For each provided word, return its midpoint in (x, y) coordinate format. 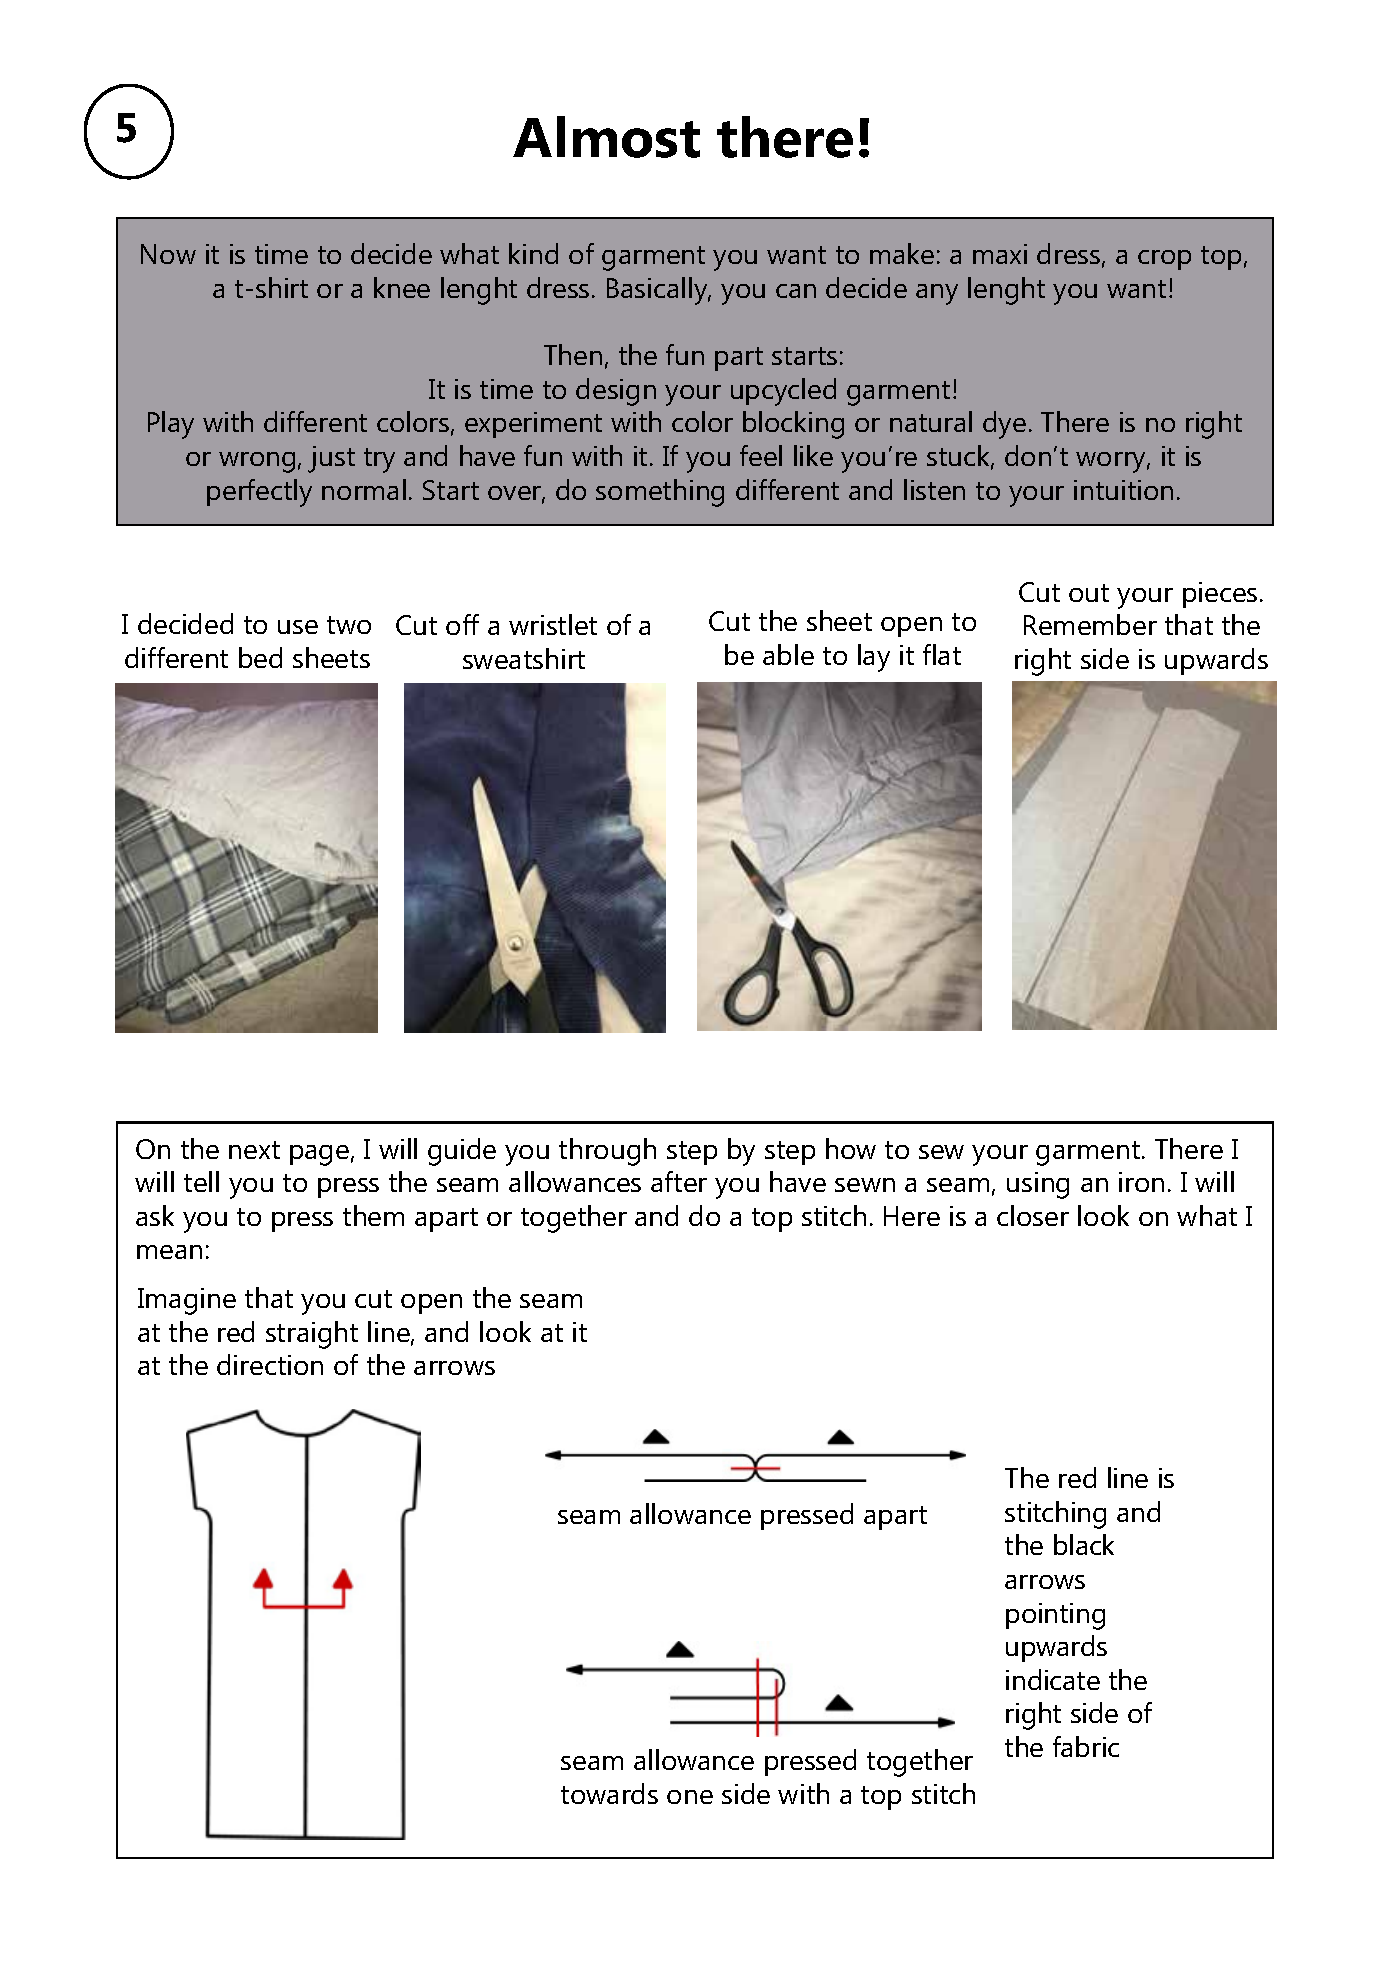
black (1084, 1544)
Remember (1090, 624)
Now (168, 254)
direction (270, 1364)
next (254, 1150)
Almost (606, 137)
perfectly (259, 493)
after (679, 1181)
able (788, 654)
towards (609, 1793)
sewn (865, 1185)
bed (260, 657)
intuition (1123, 490)
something (660, 493)
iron (1141, 1182)
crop (1164, 260)
